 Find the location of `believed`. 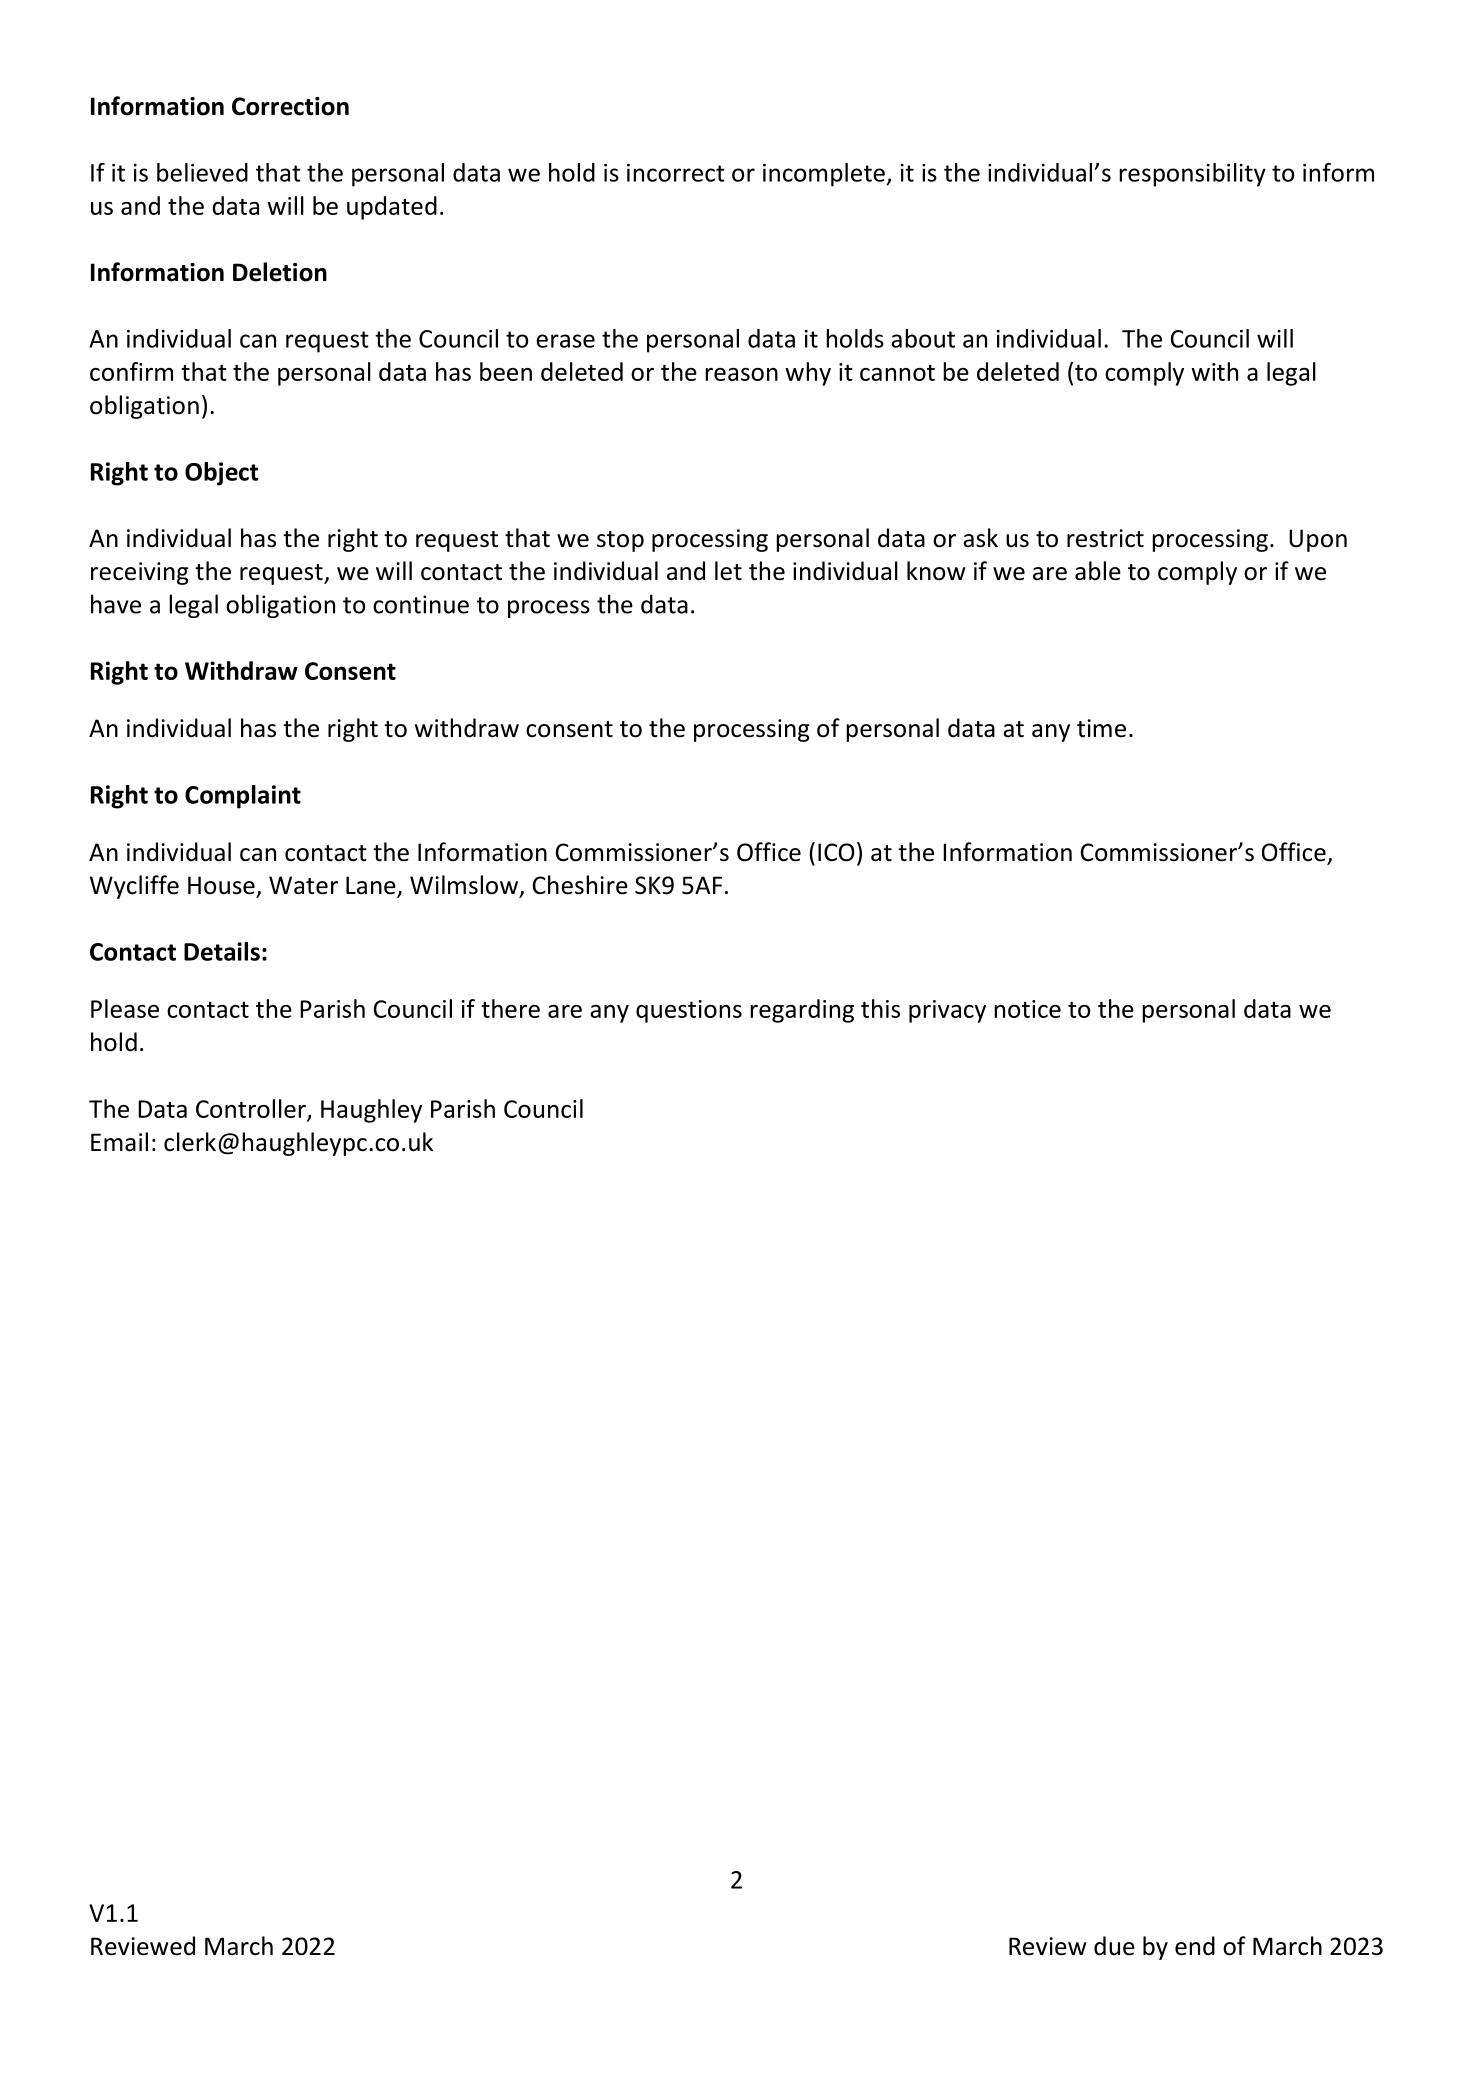

believed is located at coordinates (202, 172).
